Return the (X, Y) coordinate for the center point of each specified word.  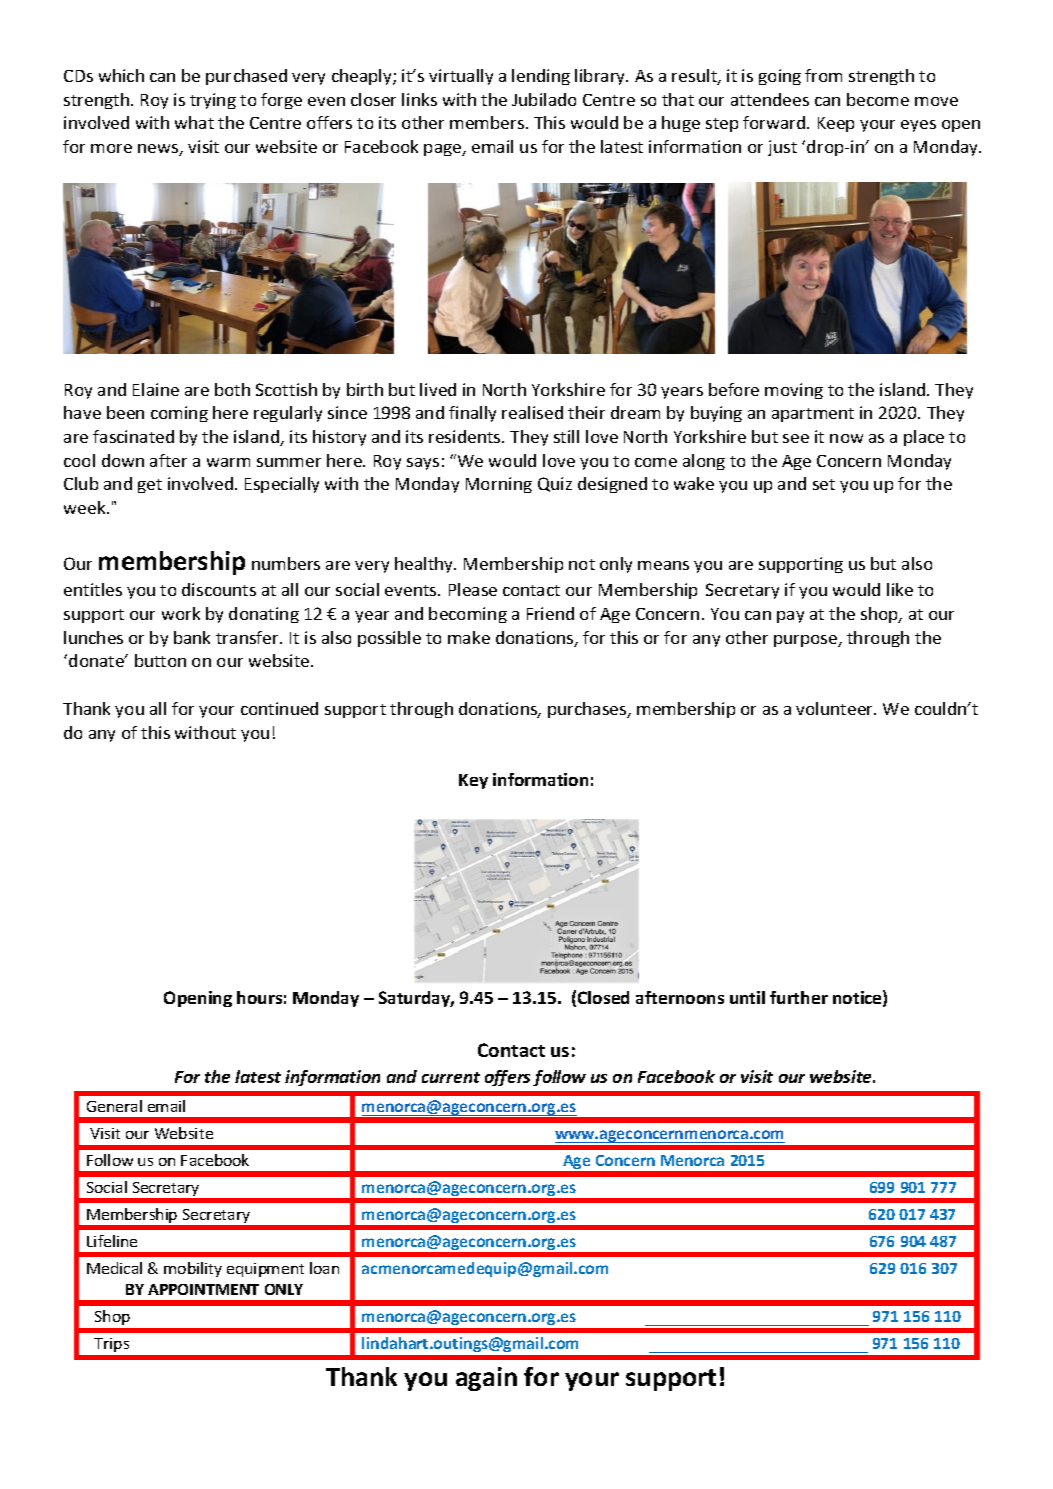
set (824, 484)
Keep (836, 124)
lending (541, 77)
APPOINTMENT (203, 1289)
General (114, 1106)
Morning (499, 485)
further (799, 997)
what (194, 122)
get (150, 486)
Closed (603, 997)
